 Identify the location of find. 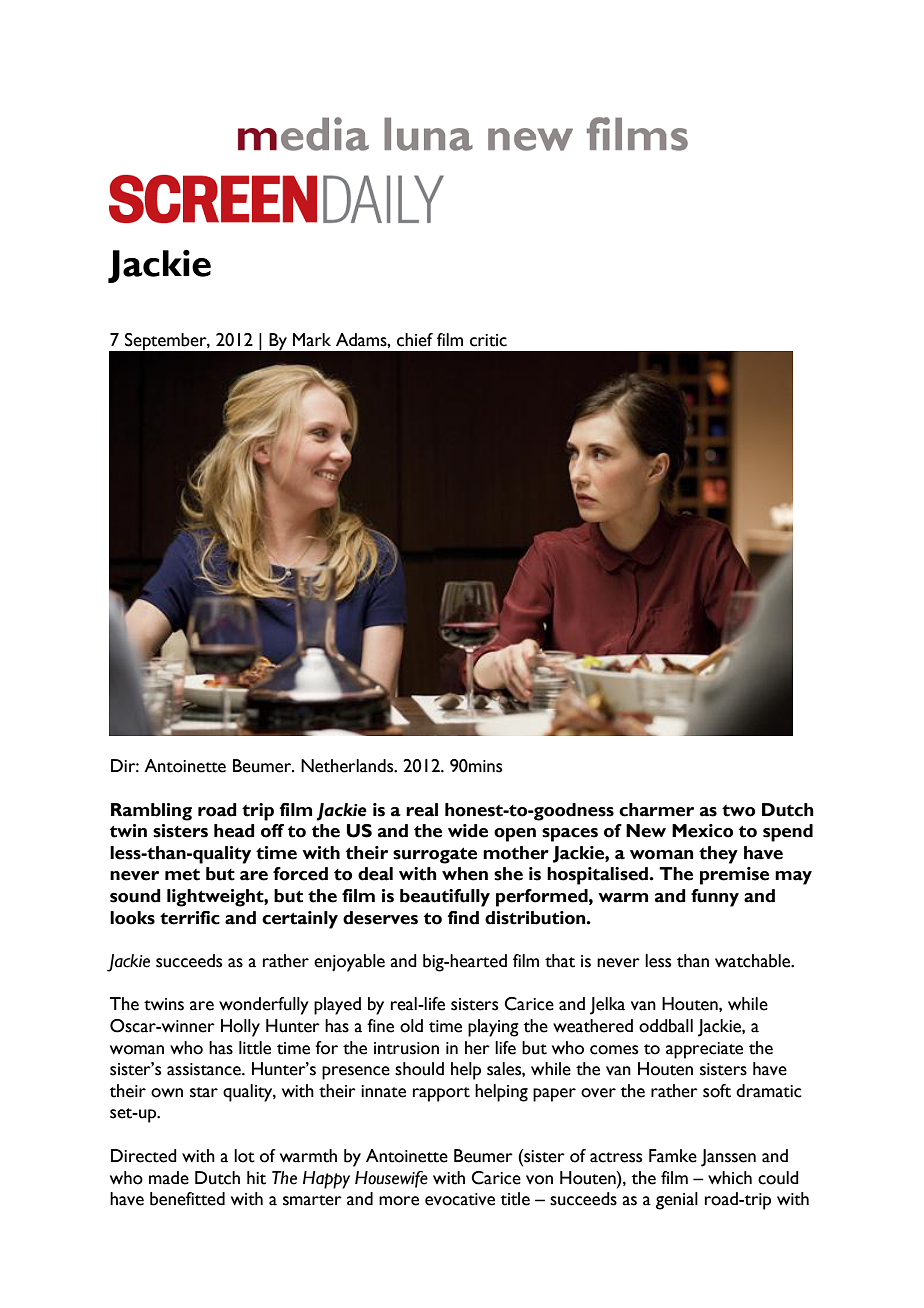
(463, 918).
